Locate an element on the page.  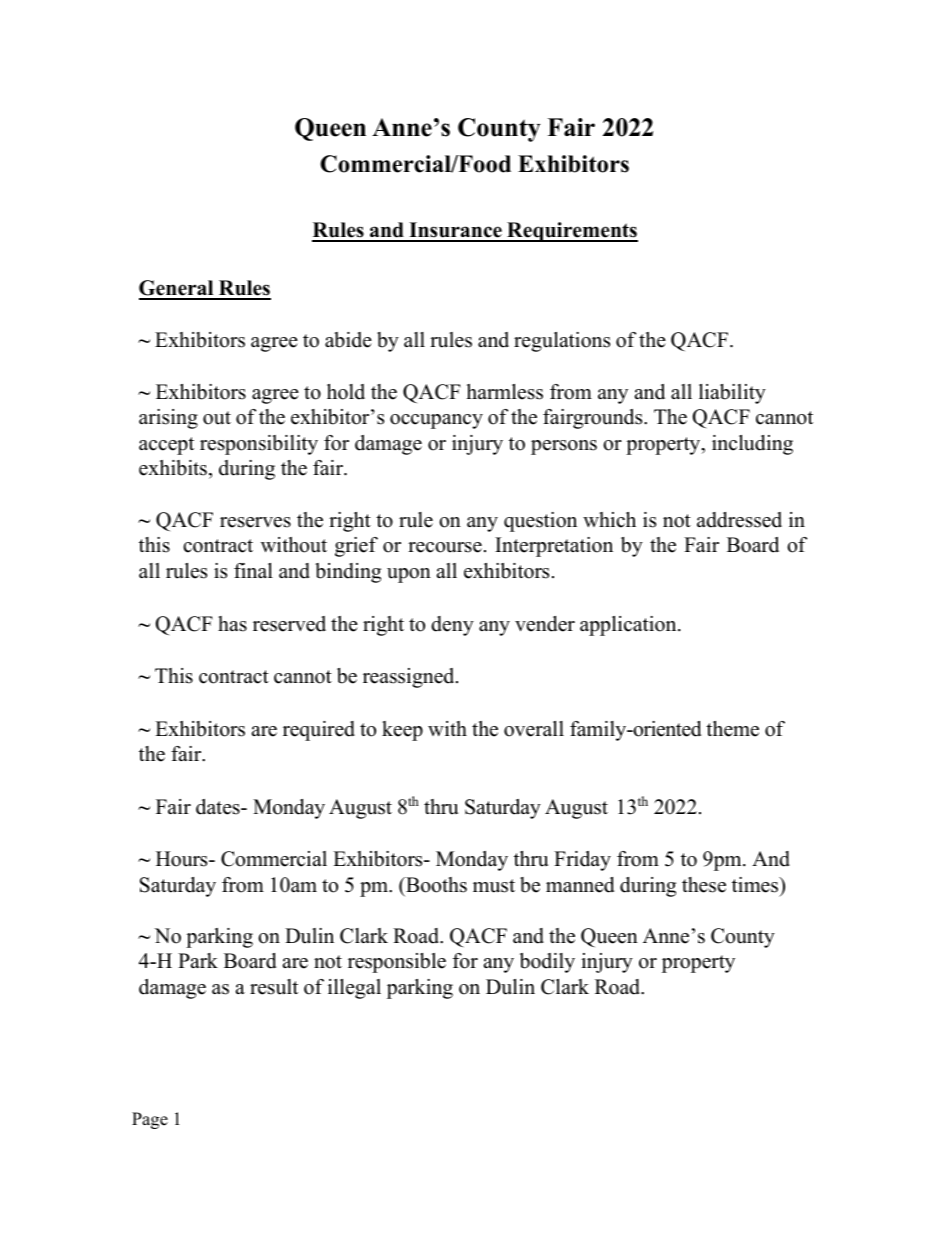
these is located at coordinates (704, 885).
